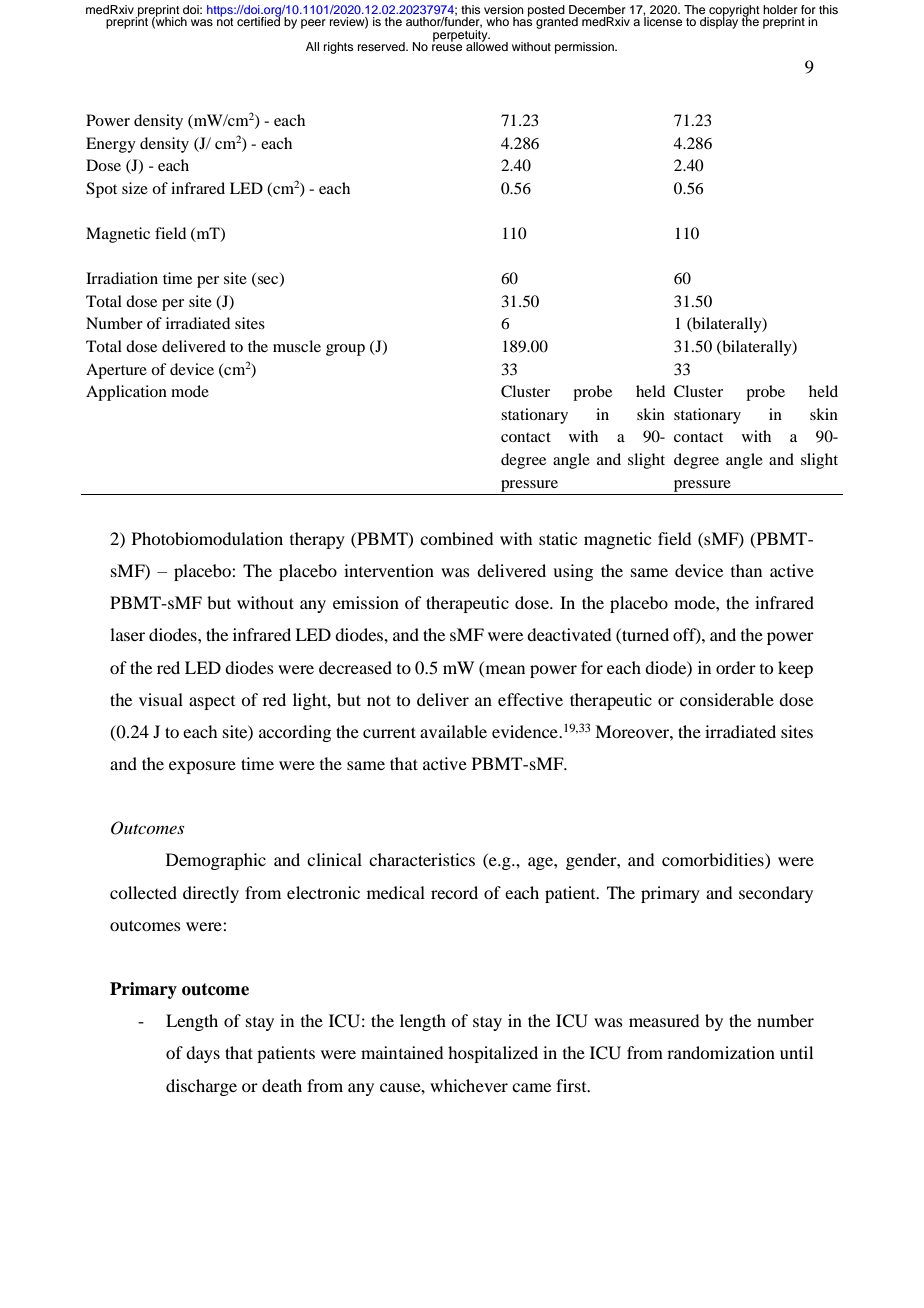 The height and width of the document is (1308, 924). What do you see at coordinates (447, 47) in the document?
I see `reuse` at bounding box center [447, 47].
